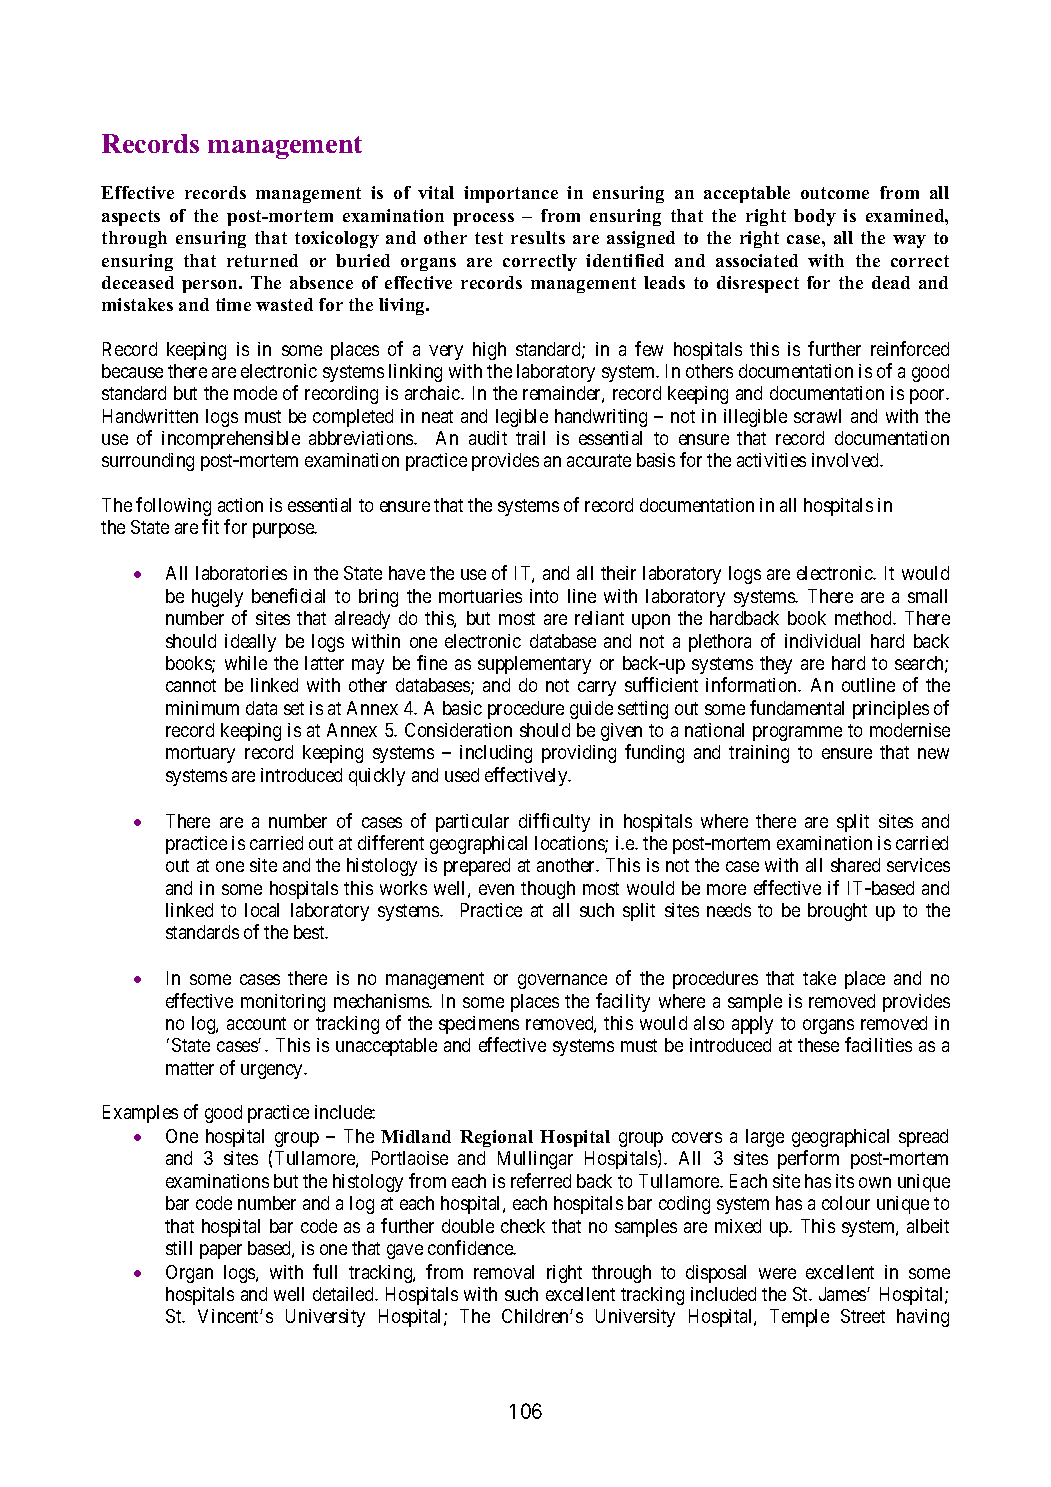 This screenshot has height=1487, width=1051. What do you see at coordinates (548, 890) in the screenshot?
I see `though` at bounding box center [548, 890].
